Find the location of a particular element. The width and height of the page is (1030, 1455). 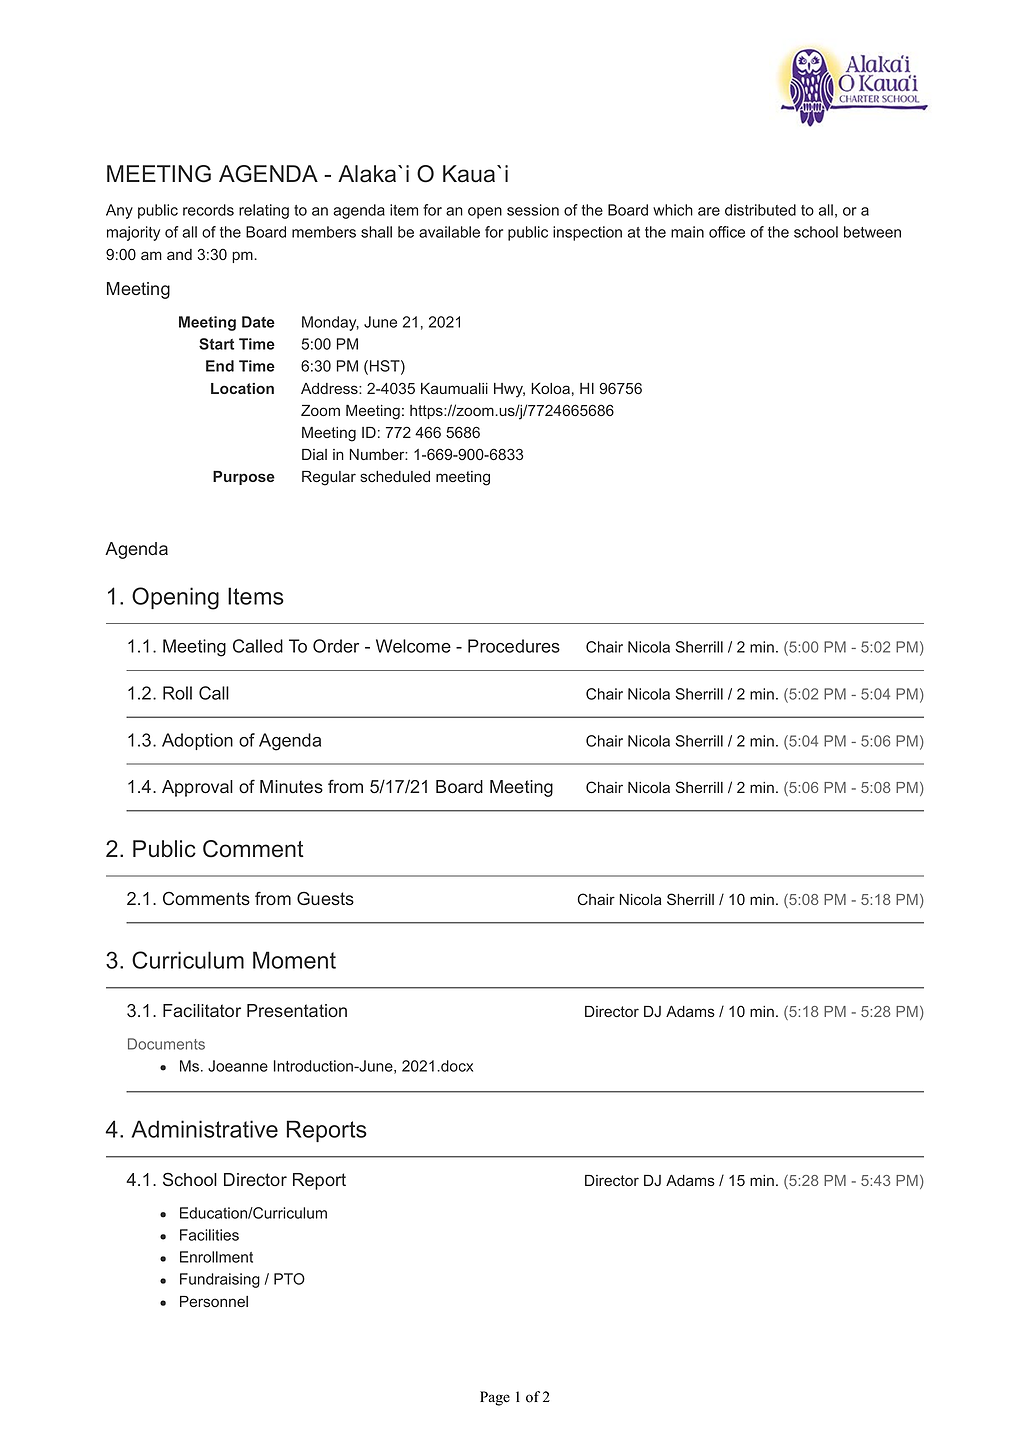

Presentation is located at coordinates (297, 1011).
